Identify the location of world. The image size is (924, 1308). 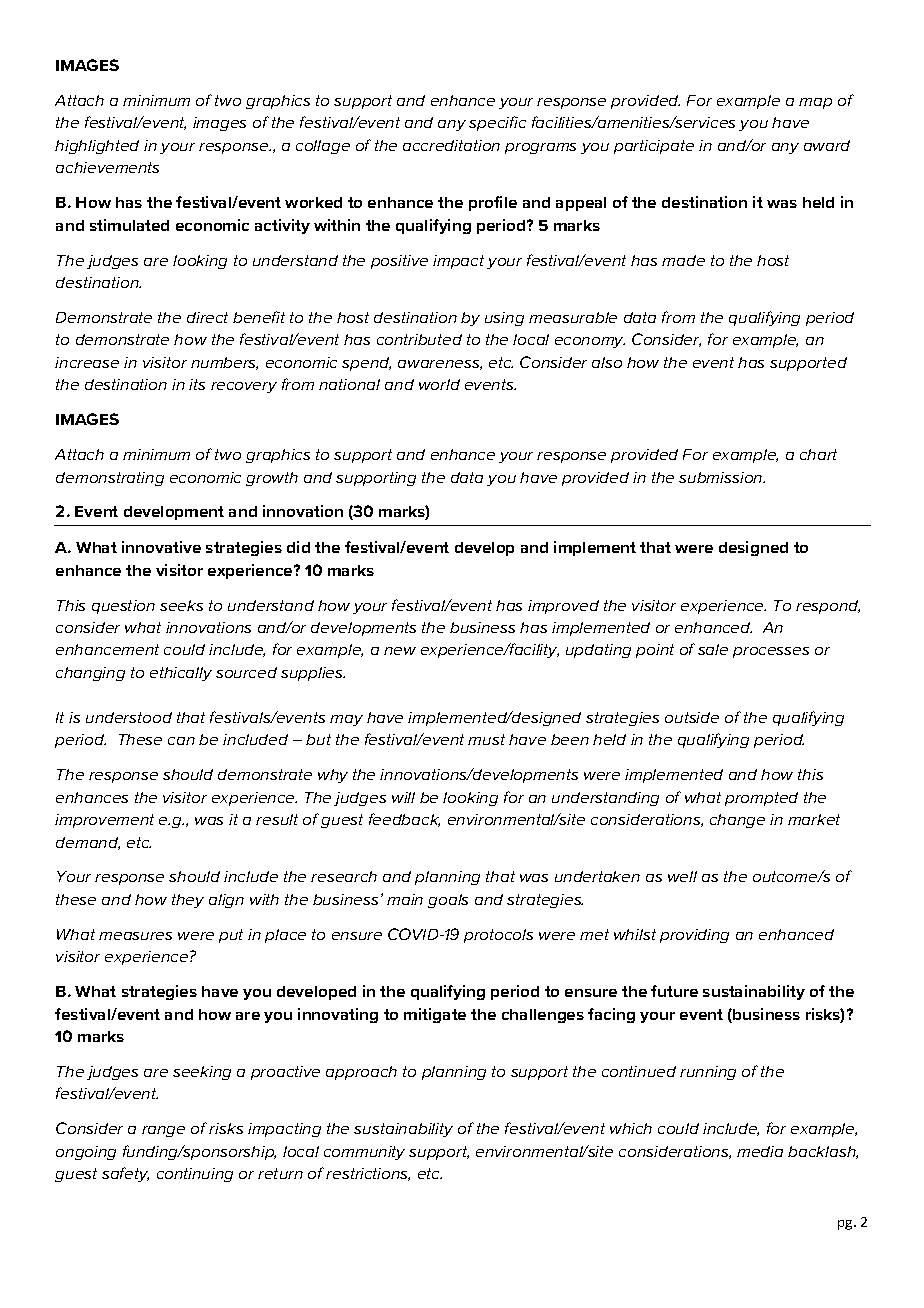
(439, 384).
